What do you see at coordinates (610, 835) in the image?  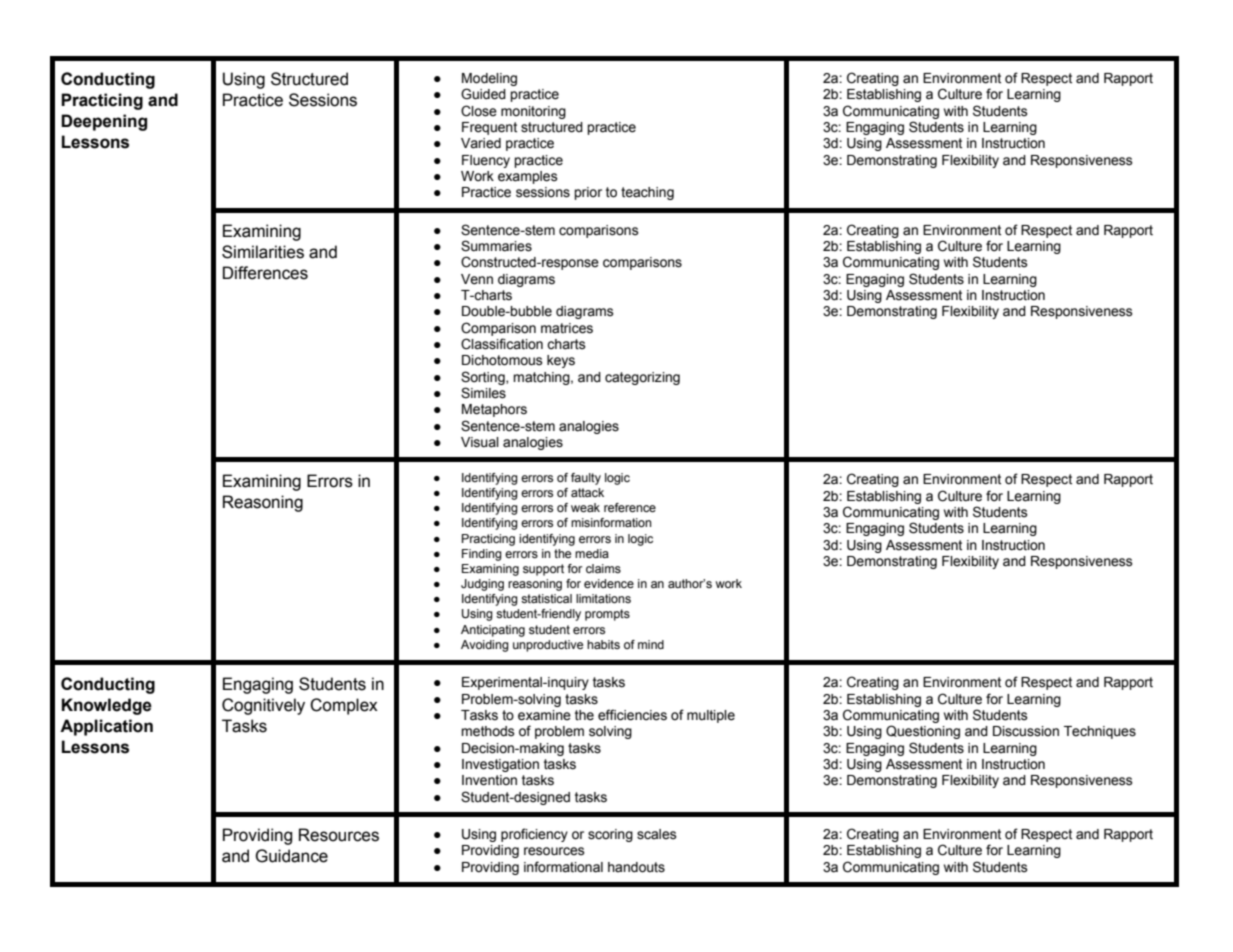 I see `scoring` at bounding box center [610, 835].
